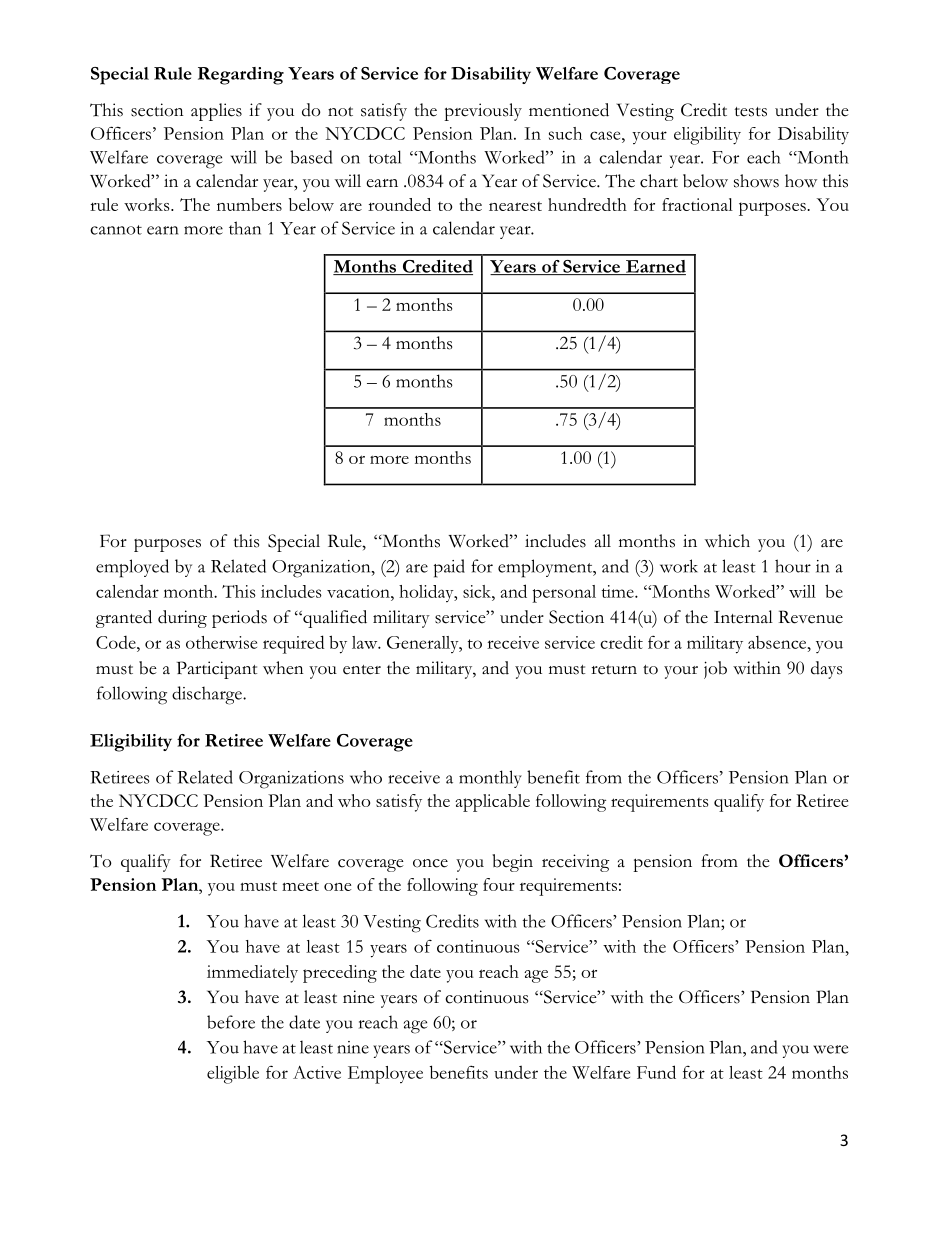 This screenshot has width=952, height=1233. Describe the element at coordinates (245, 228) in the screenshot. I see `than` at that location.
